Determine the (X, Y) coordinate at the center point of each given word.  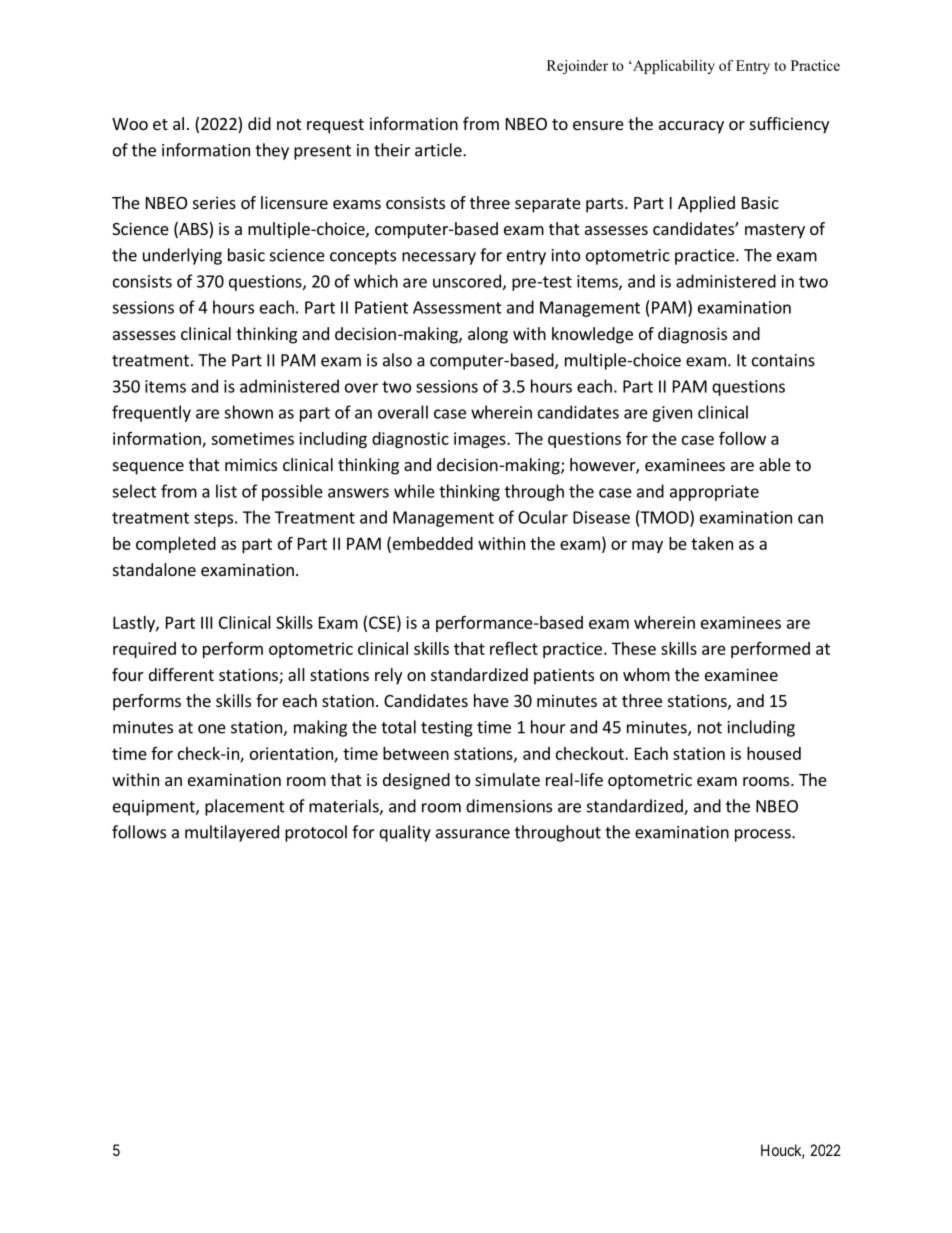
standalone (154, 569)
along (488, 335)
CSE (382, 622)
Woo (130, 124)
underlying (182, 256)
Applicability (673, 67)
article (439, 150)
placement (245, 807)
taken (712, 543)
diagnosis (692, 335)
